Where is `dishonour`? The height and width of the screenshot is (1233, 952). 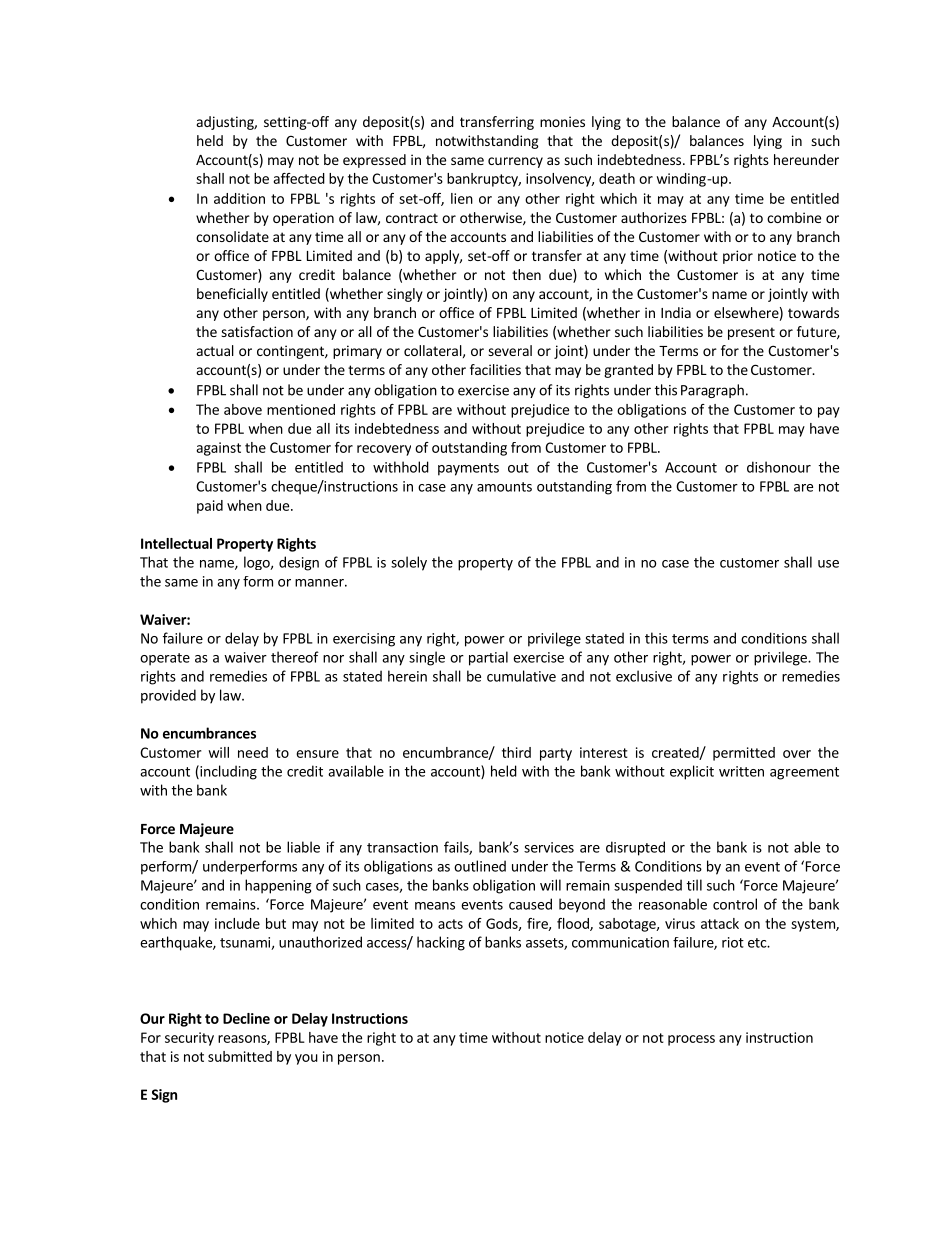
dishonour is located at coordinates (779, 467).
